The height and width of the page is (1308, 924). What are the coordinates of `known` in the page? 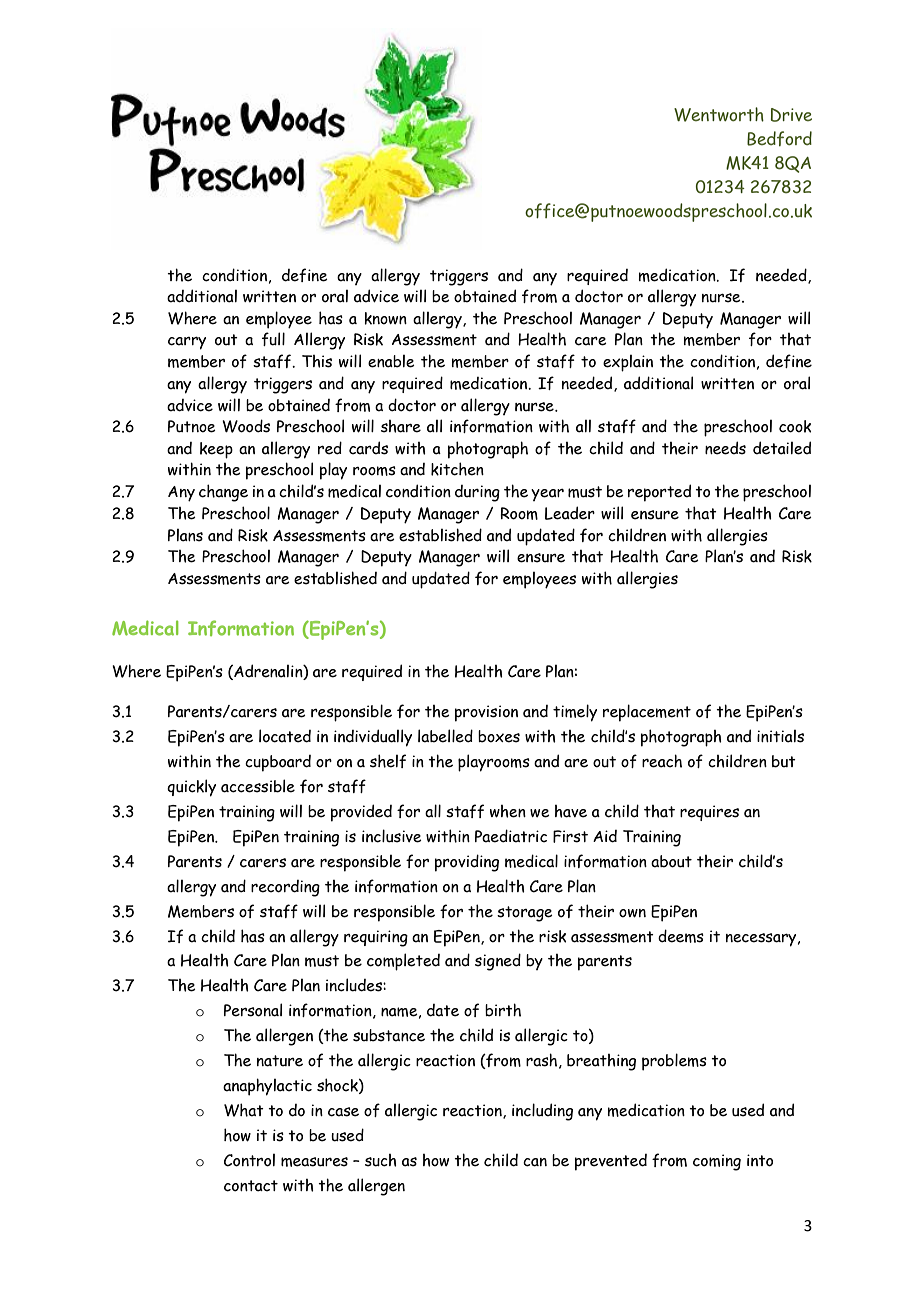 It's located at (385, 318).
